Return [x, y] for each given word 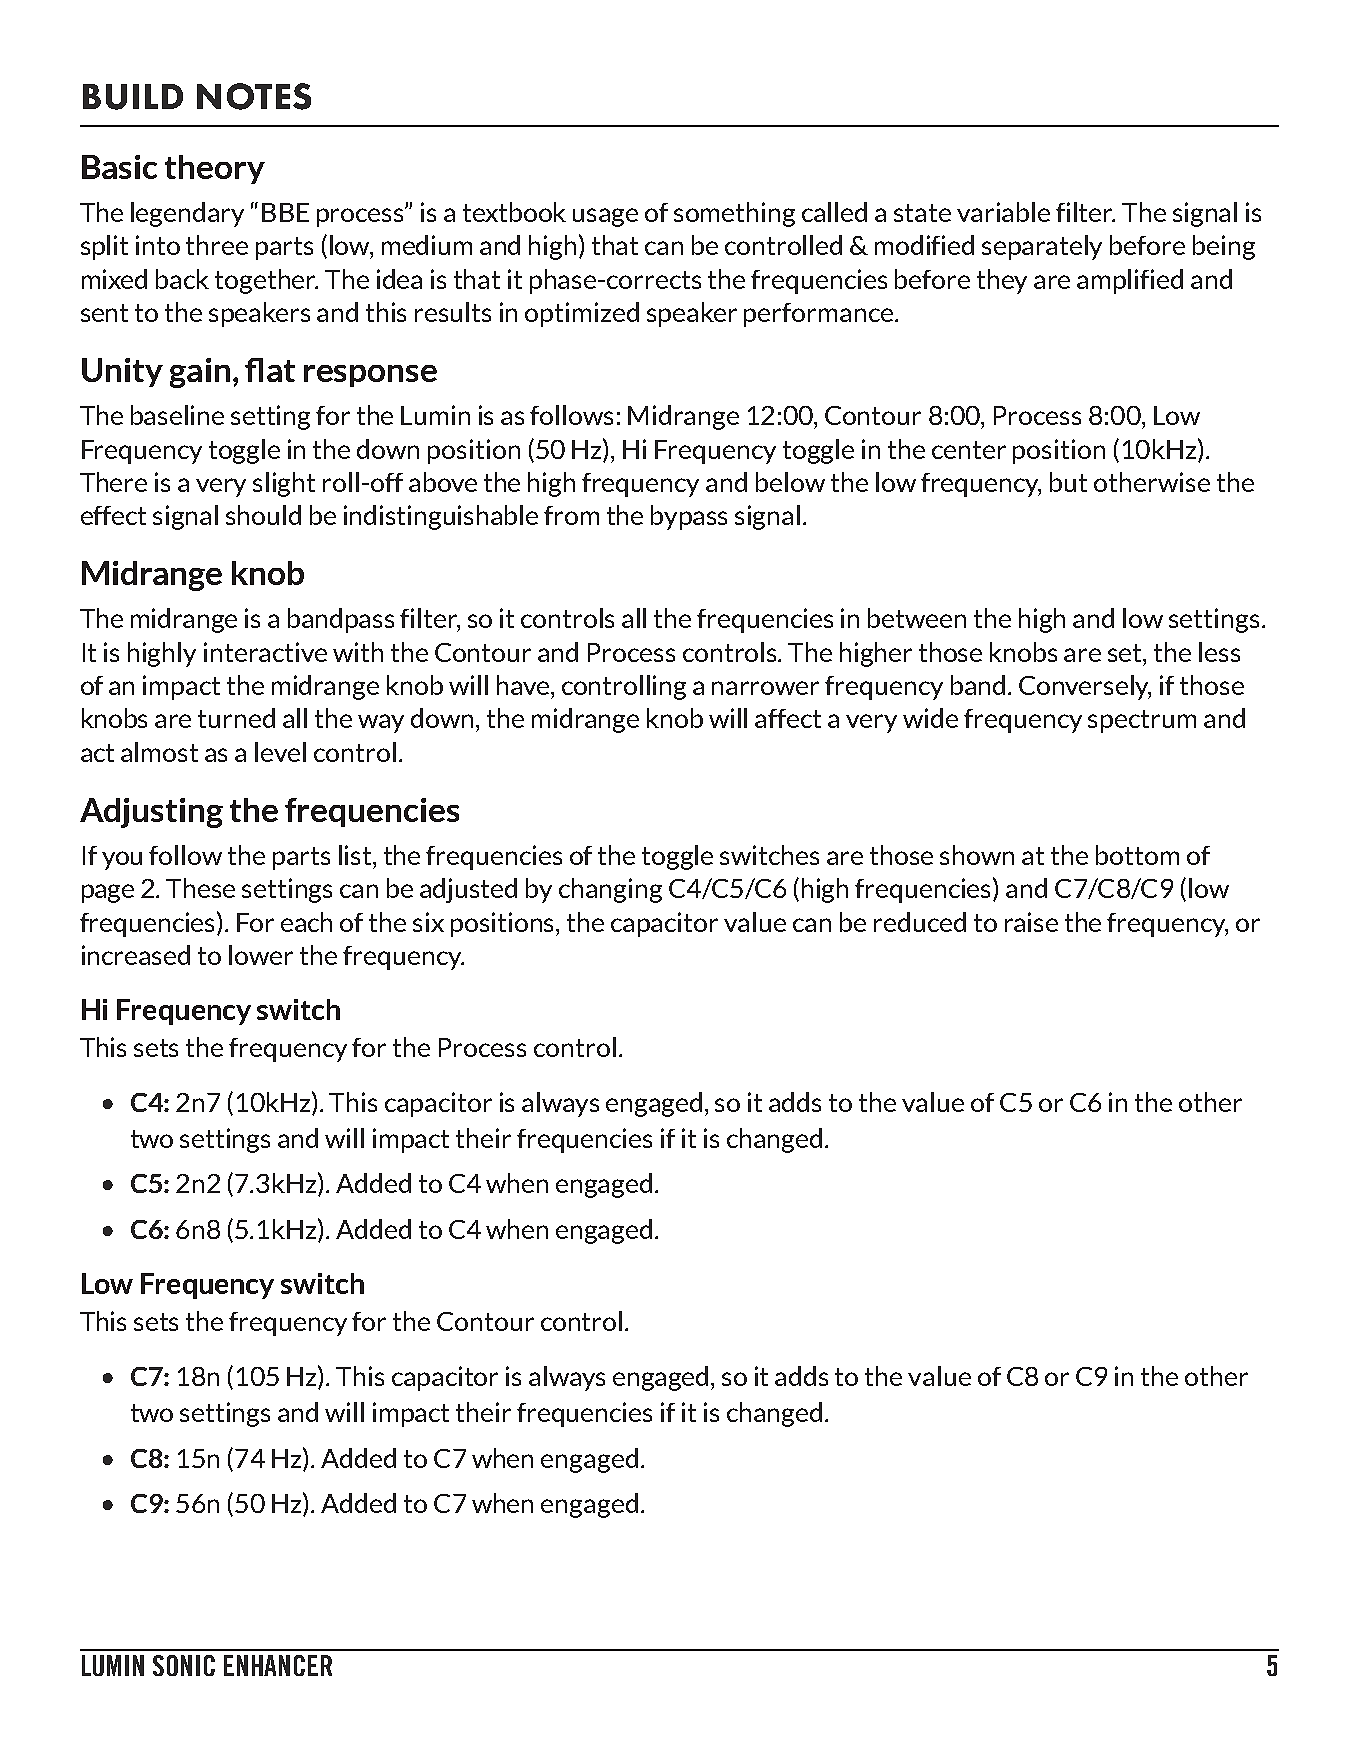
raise [1031, 922]
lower [261, 955]
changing [610, 890]
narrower [765, 688]
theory [215, 169]
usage [605, 217]
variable [1003, 212]
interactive [265, 652]
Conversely [1085, 687]
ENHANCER [278, 1665]
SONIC [184, 1665]
